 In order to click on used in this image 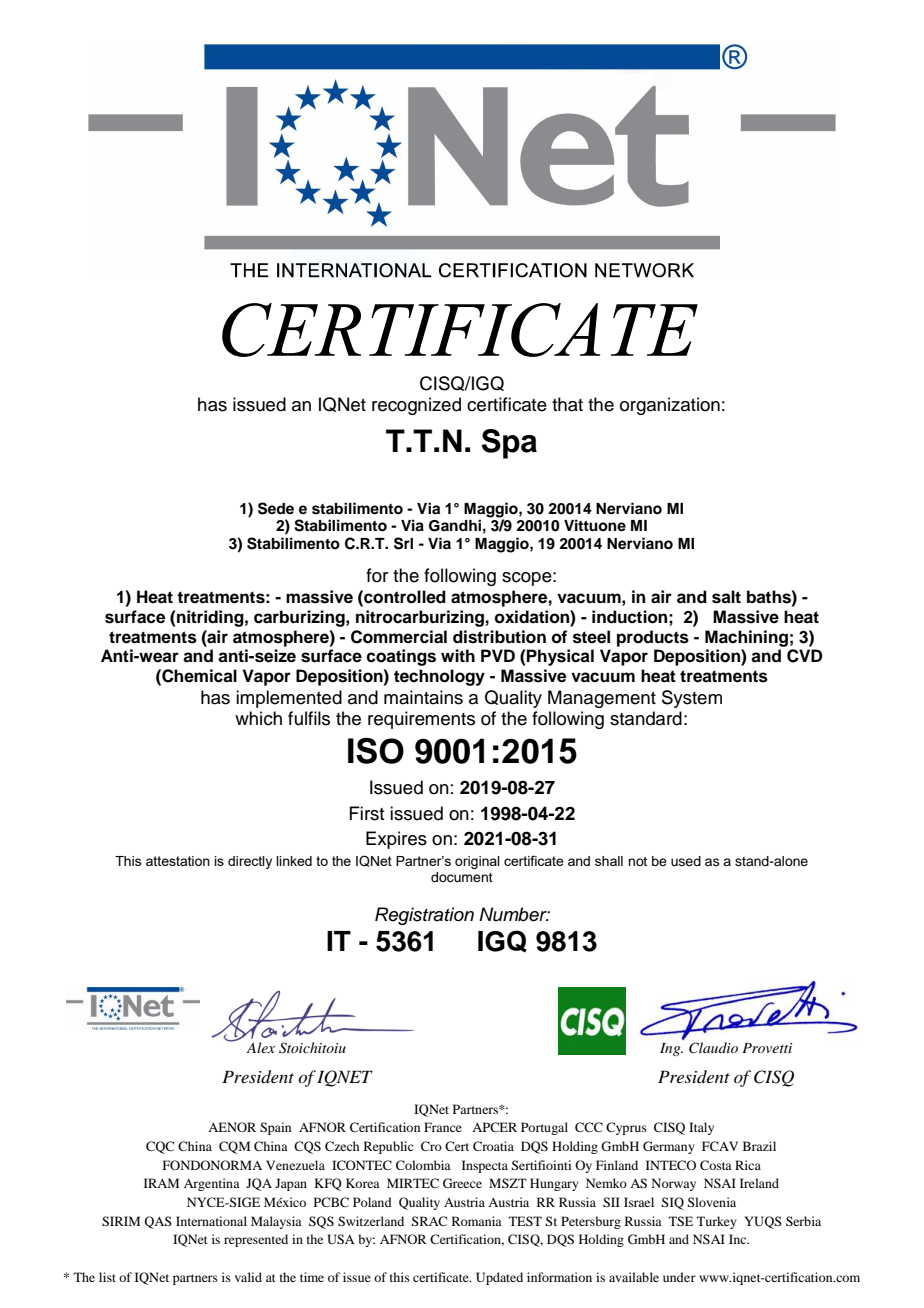, I will do `click(686, 861)`.
